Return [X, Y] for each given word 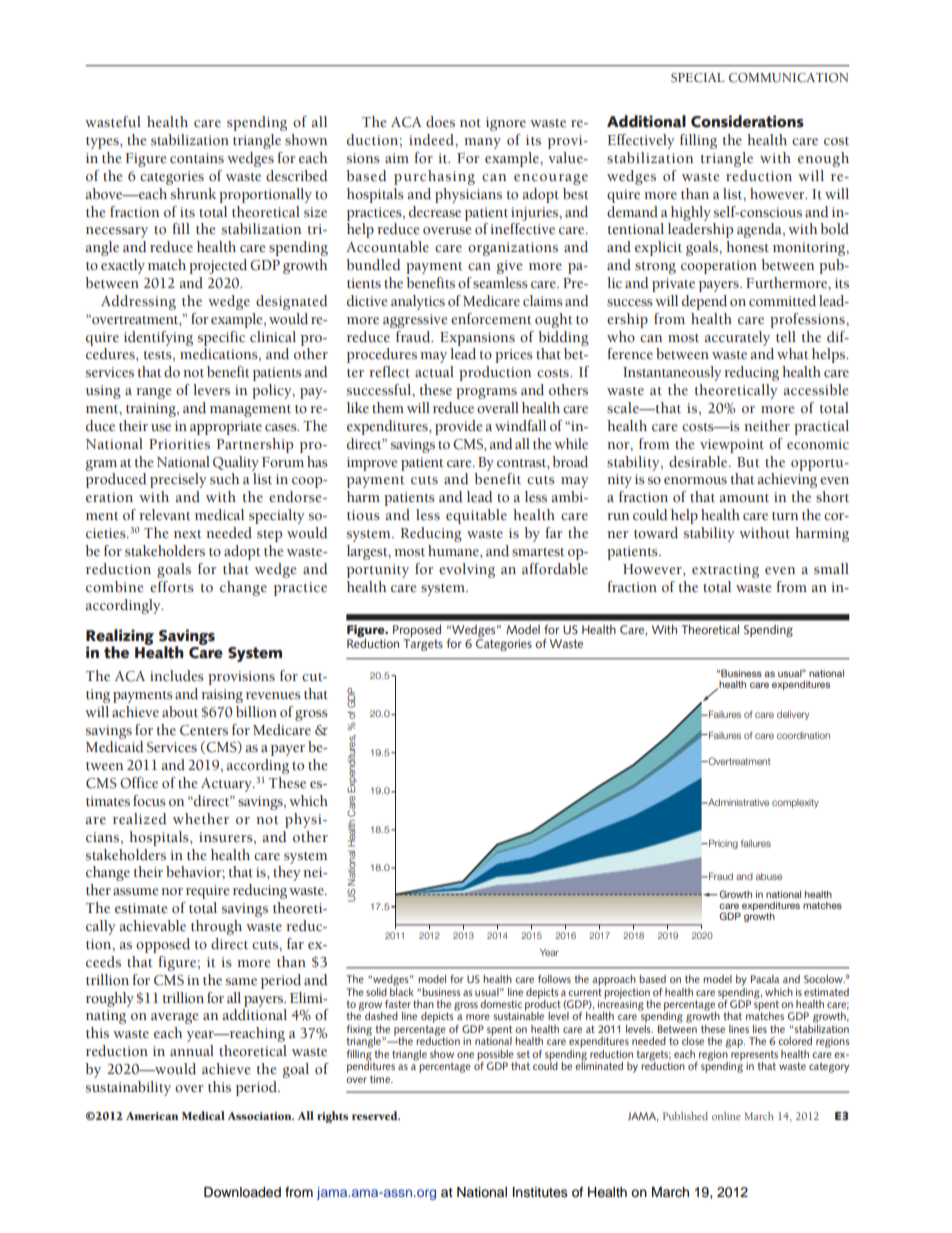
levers [211, 390]
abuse [769, 876]
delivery [793, 715]
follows [554, 979]
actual [434, 372]
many [482, 143]
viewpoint [732, 446]
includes [177, 676]
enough [823, 159]
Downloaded [242, 1192]
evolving [467, 570]
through [216, 927]
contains [197, 158]
